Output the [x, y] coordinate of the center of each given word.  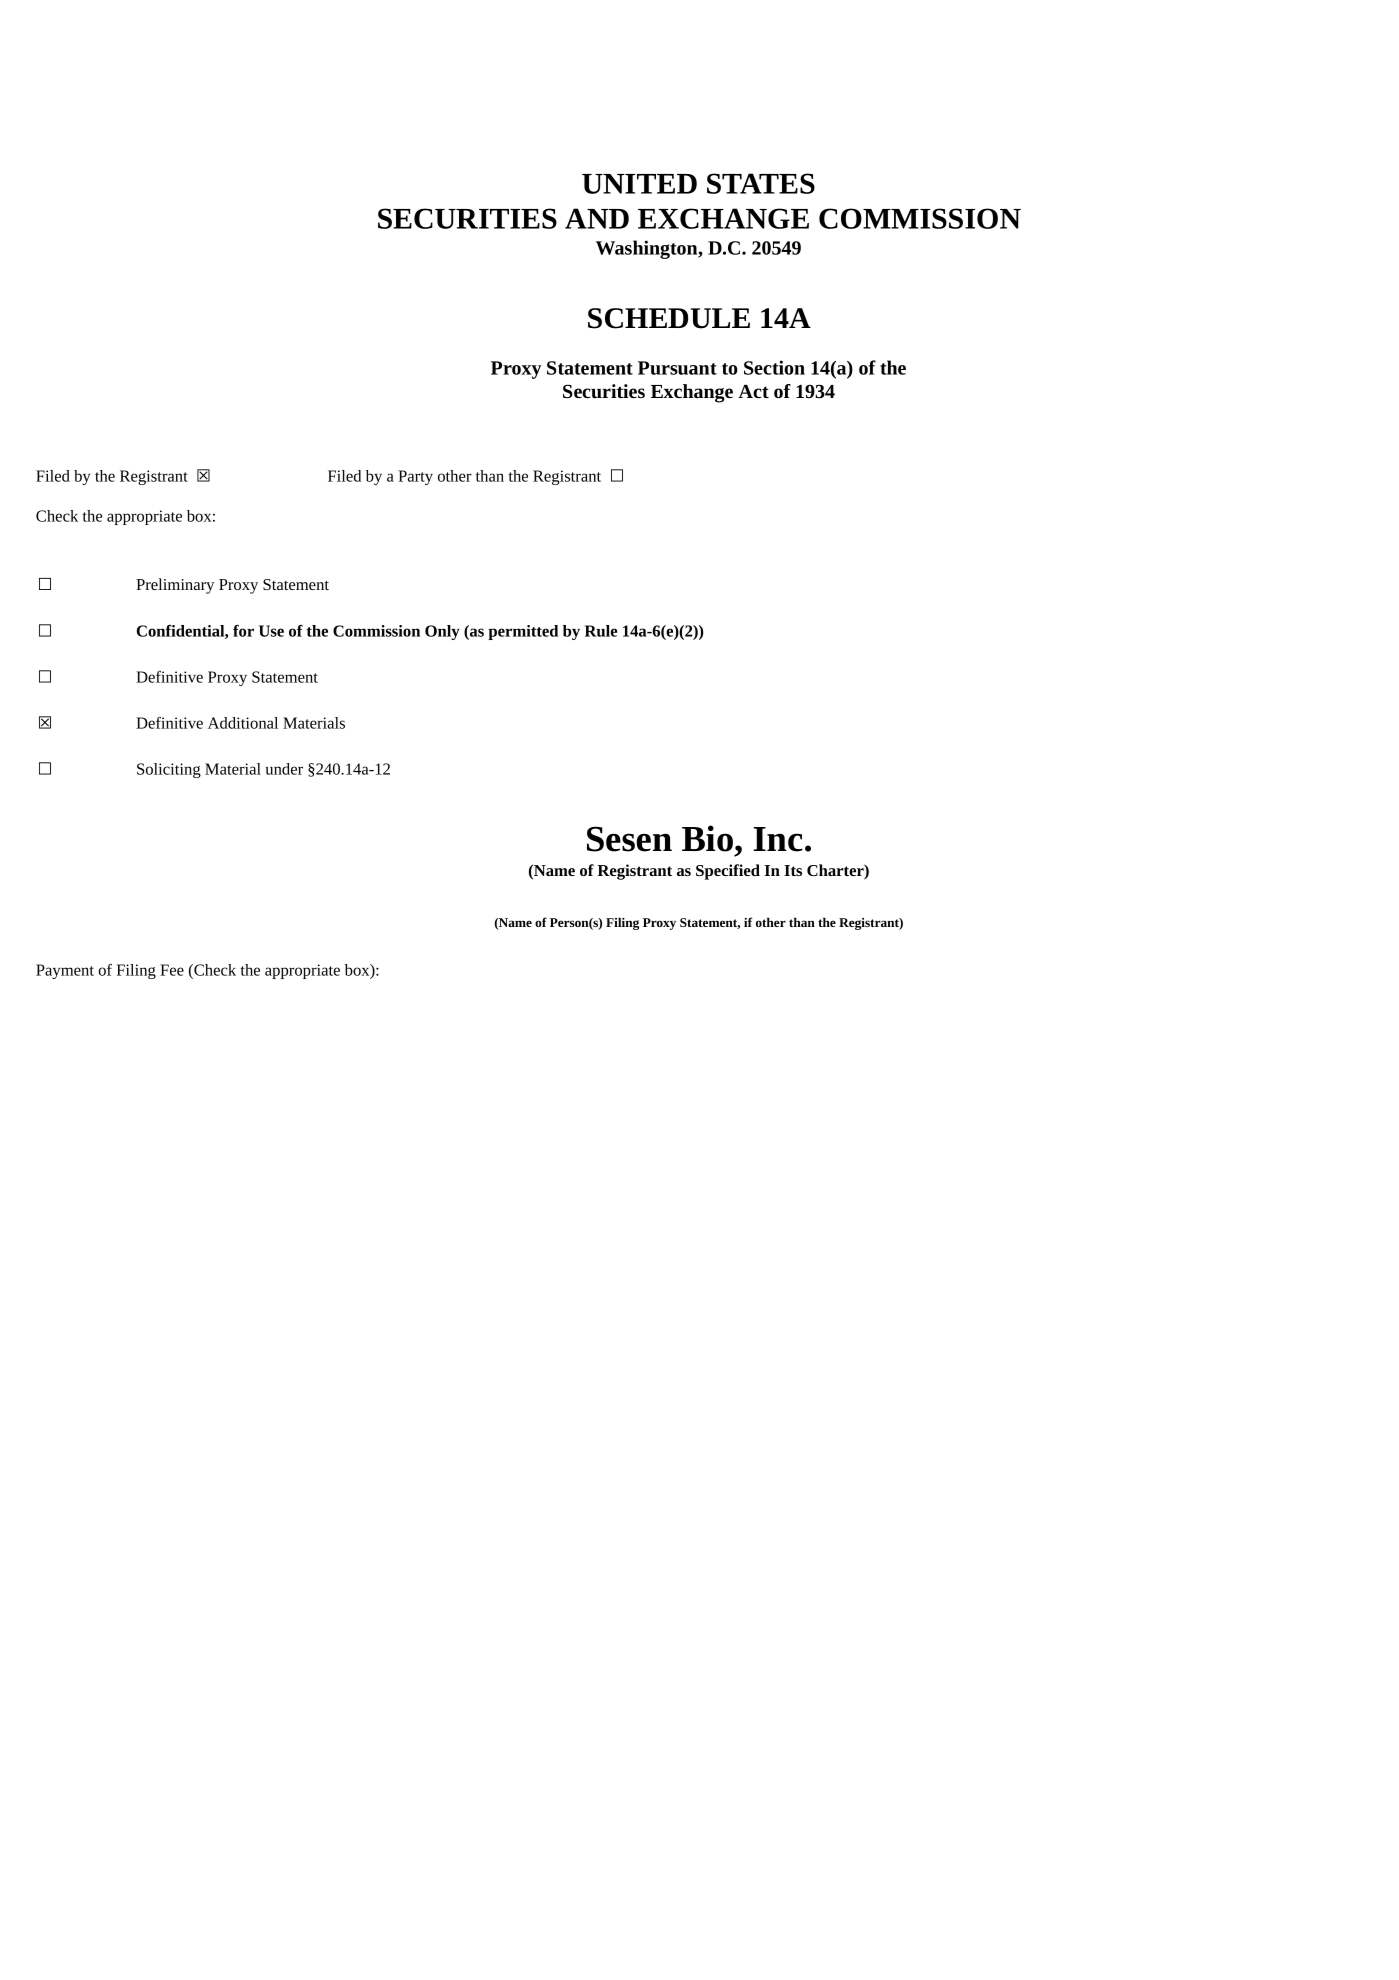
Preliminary [175, 586]
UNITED [639, 184]
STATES [761, 183]
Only [442, 632]
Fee [172, 970]
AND [597, 218]
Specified [728, 872]
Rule [601, 631]
